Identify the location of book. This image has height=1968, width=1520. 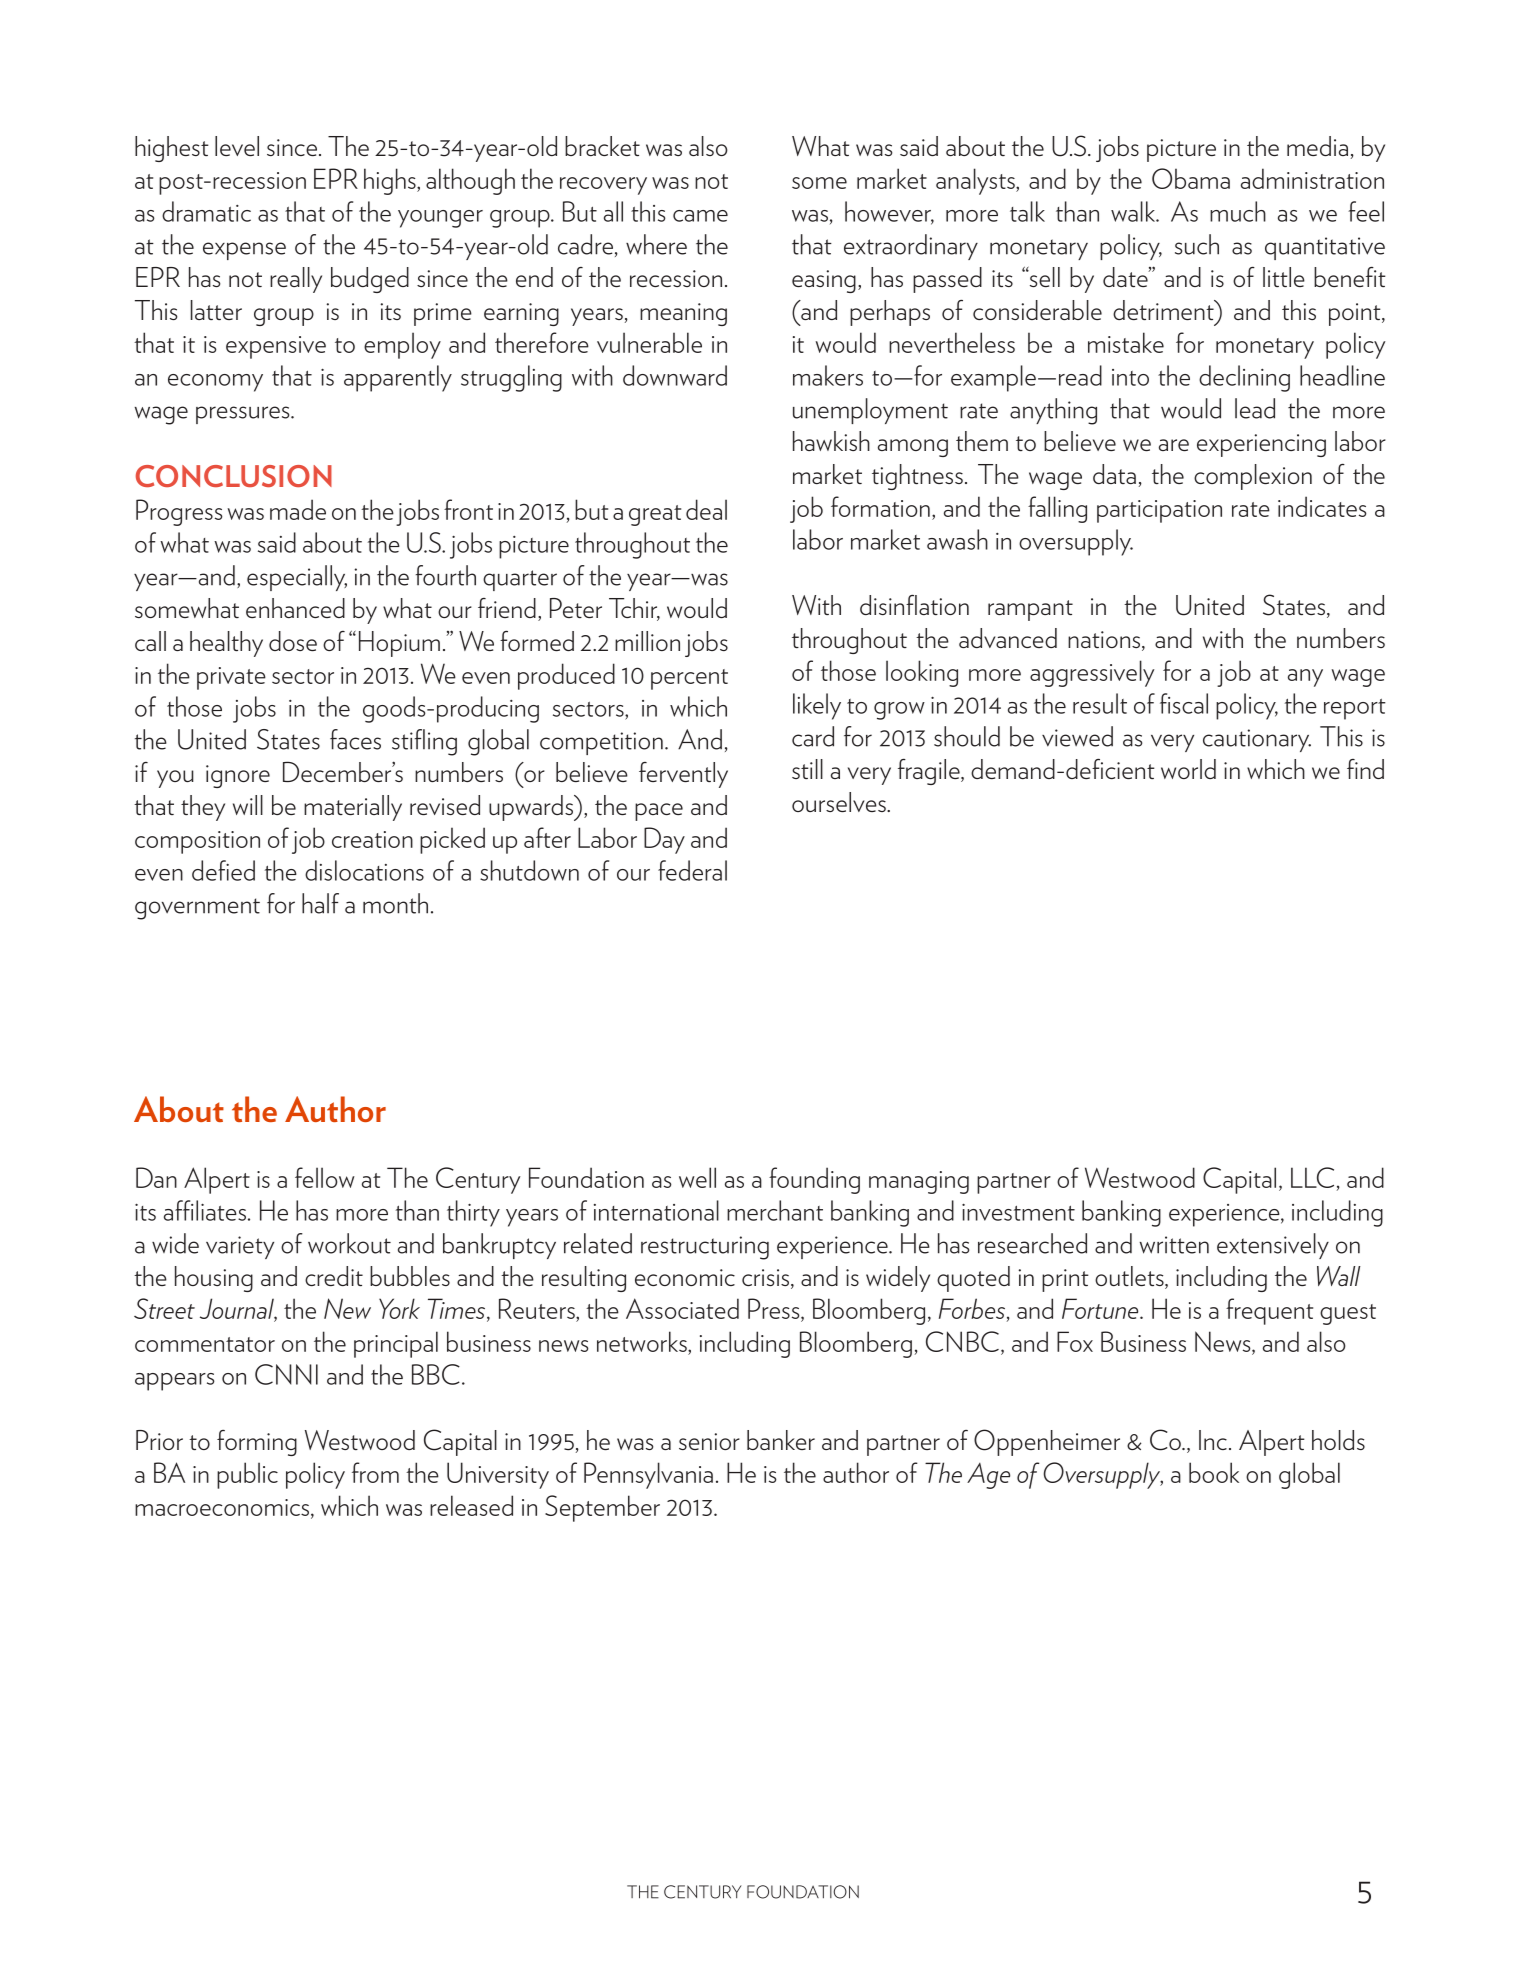
(1214, 1472).
